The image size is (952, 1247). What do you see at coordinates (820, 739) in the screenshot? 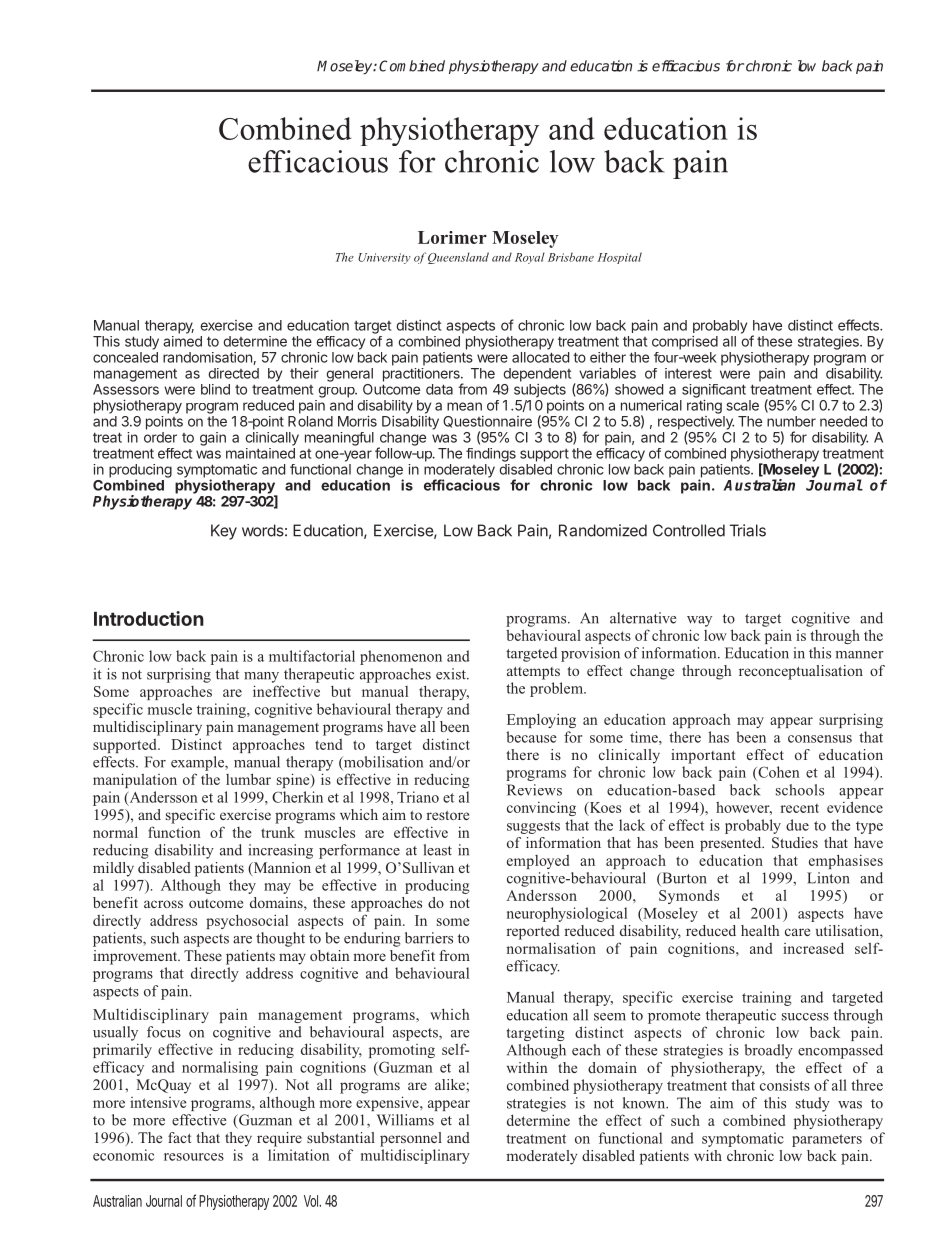
I see `consensus` at bounding box center [820, 739].
